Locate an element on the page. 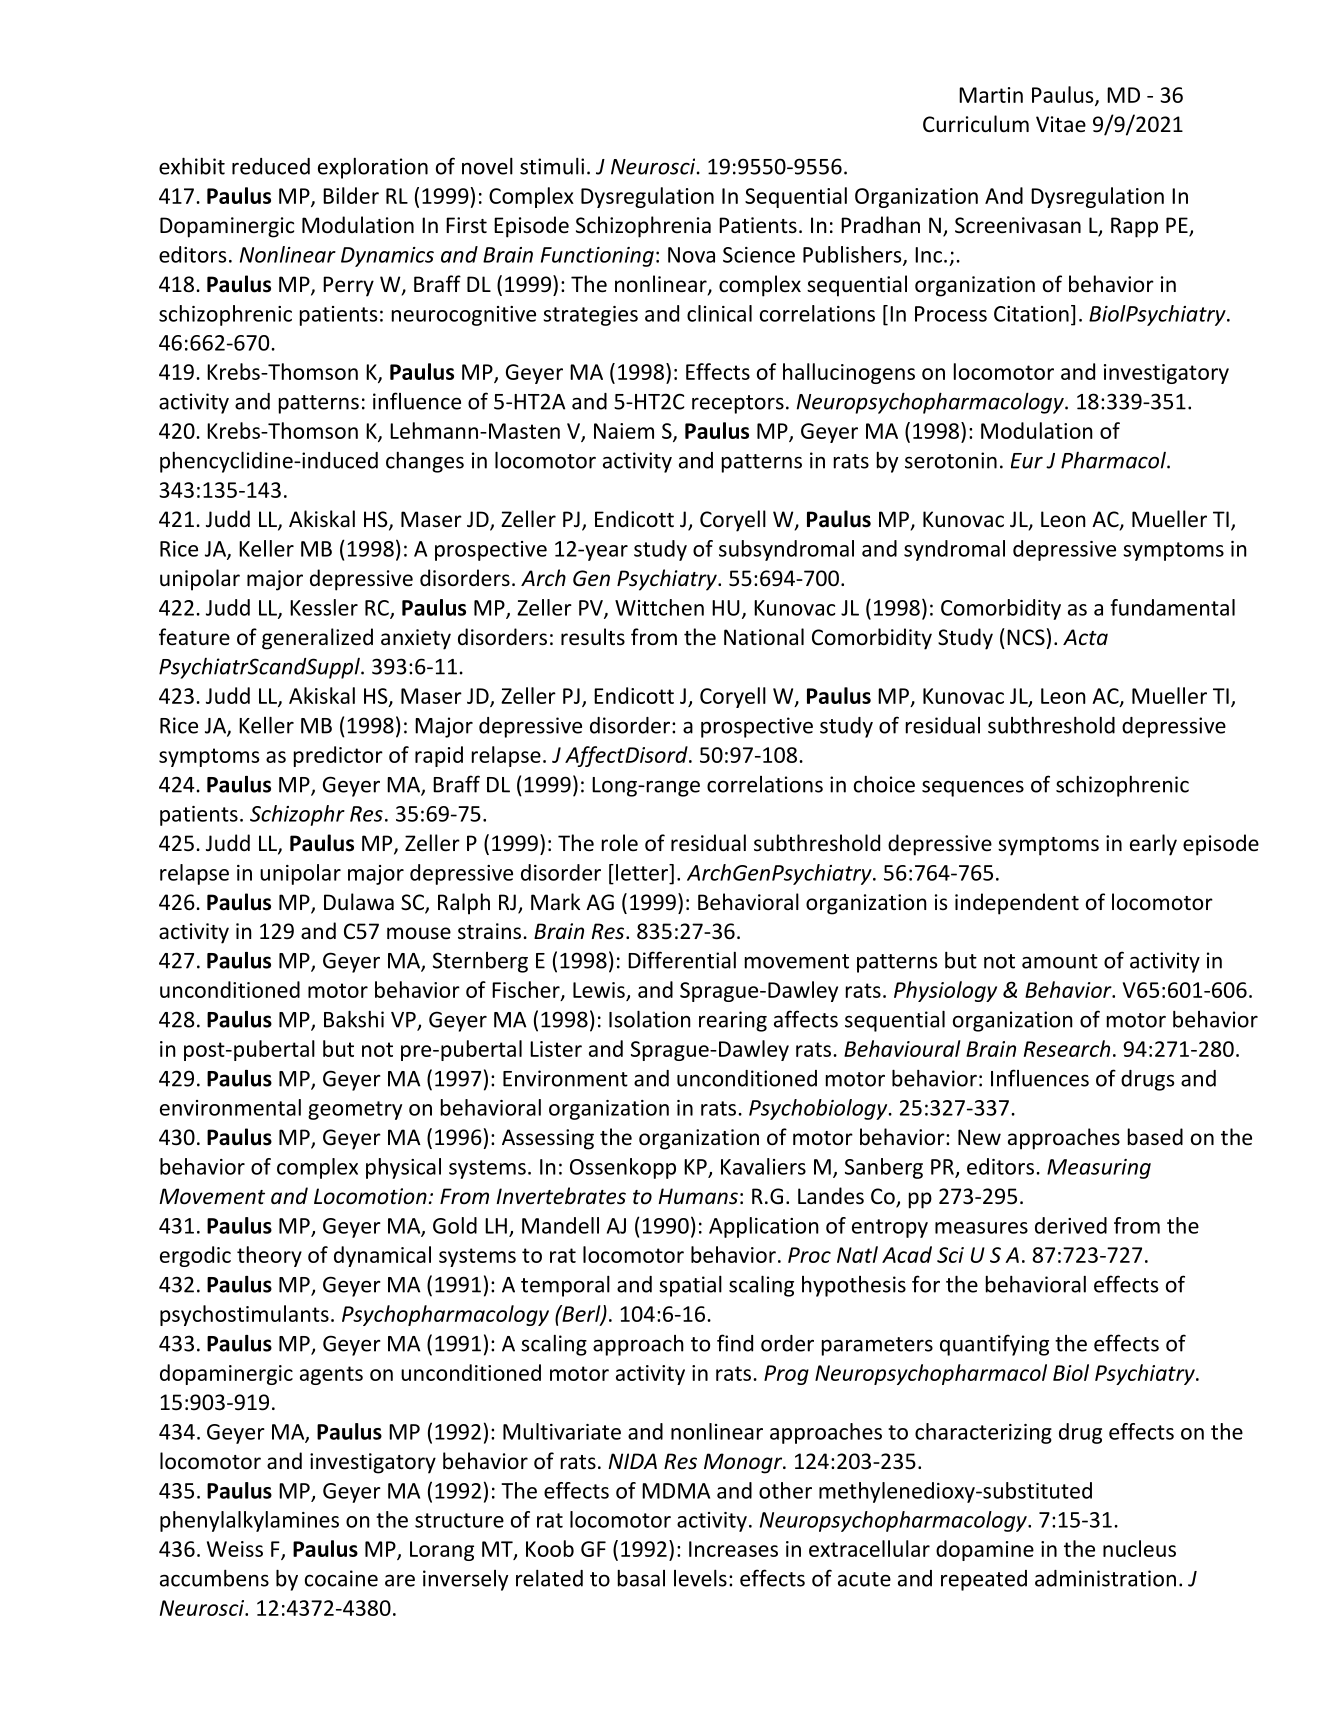 This document has width=1341, height=1736. Bakshi is located at coordinates (354, 1019).
